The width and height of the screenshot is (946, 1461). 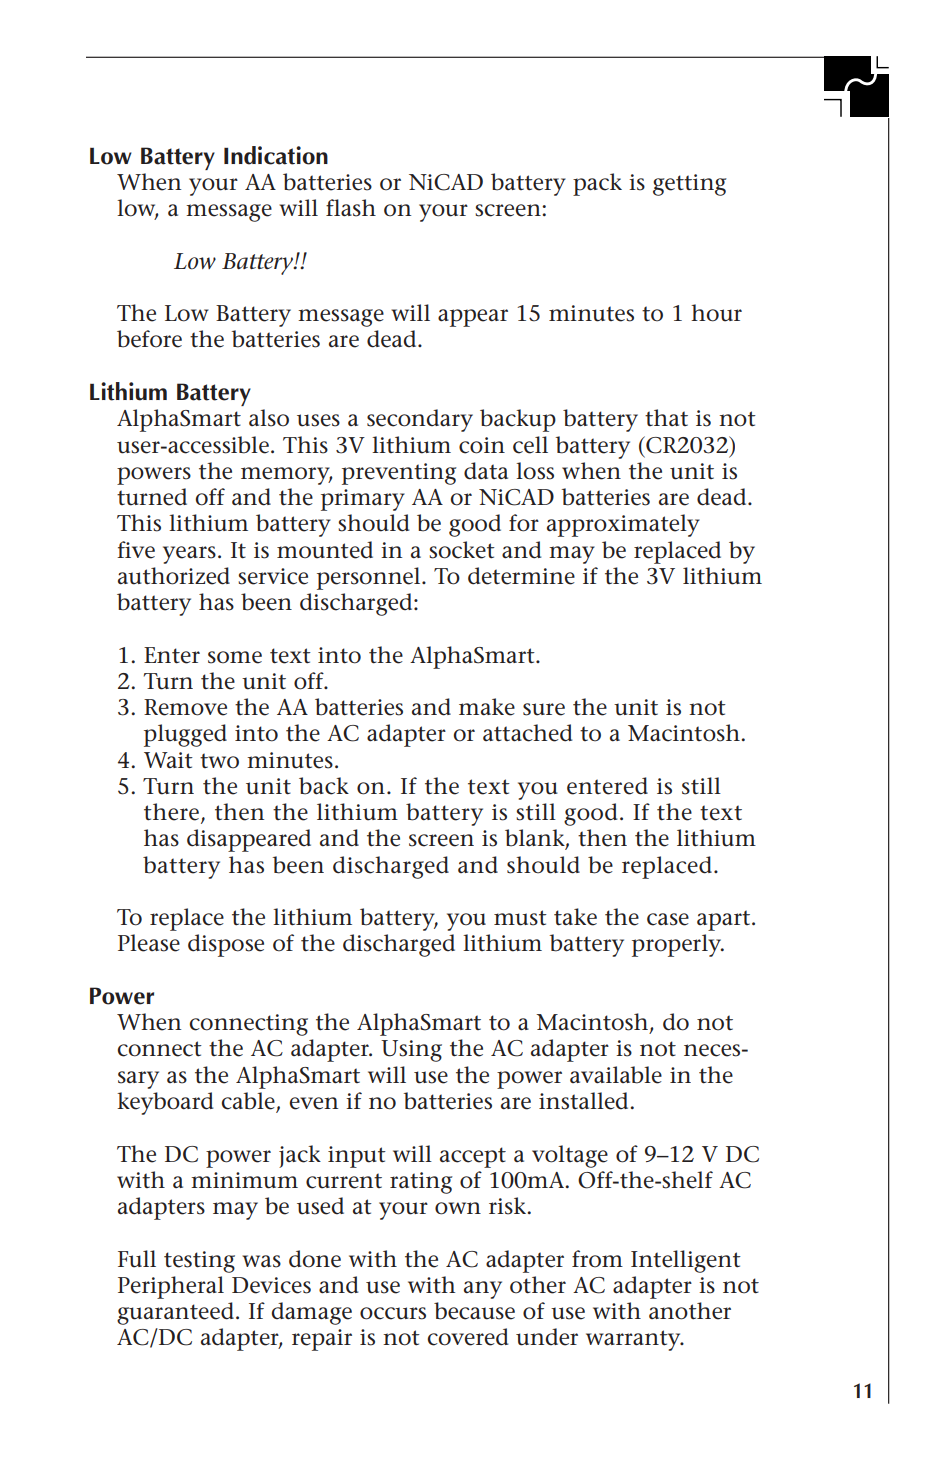 I want to click on occurs, so click(x=393, y=1313).
